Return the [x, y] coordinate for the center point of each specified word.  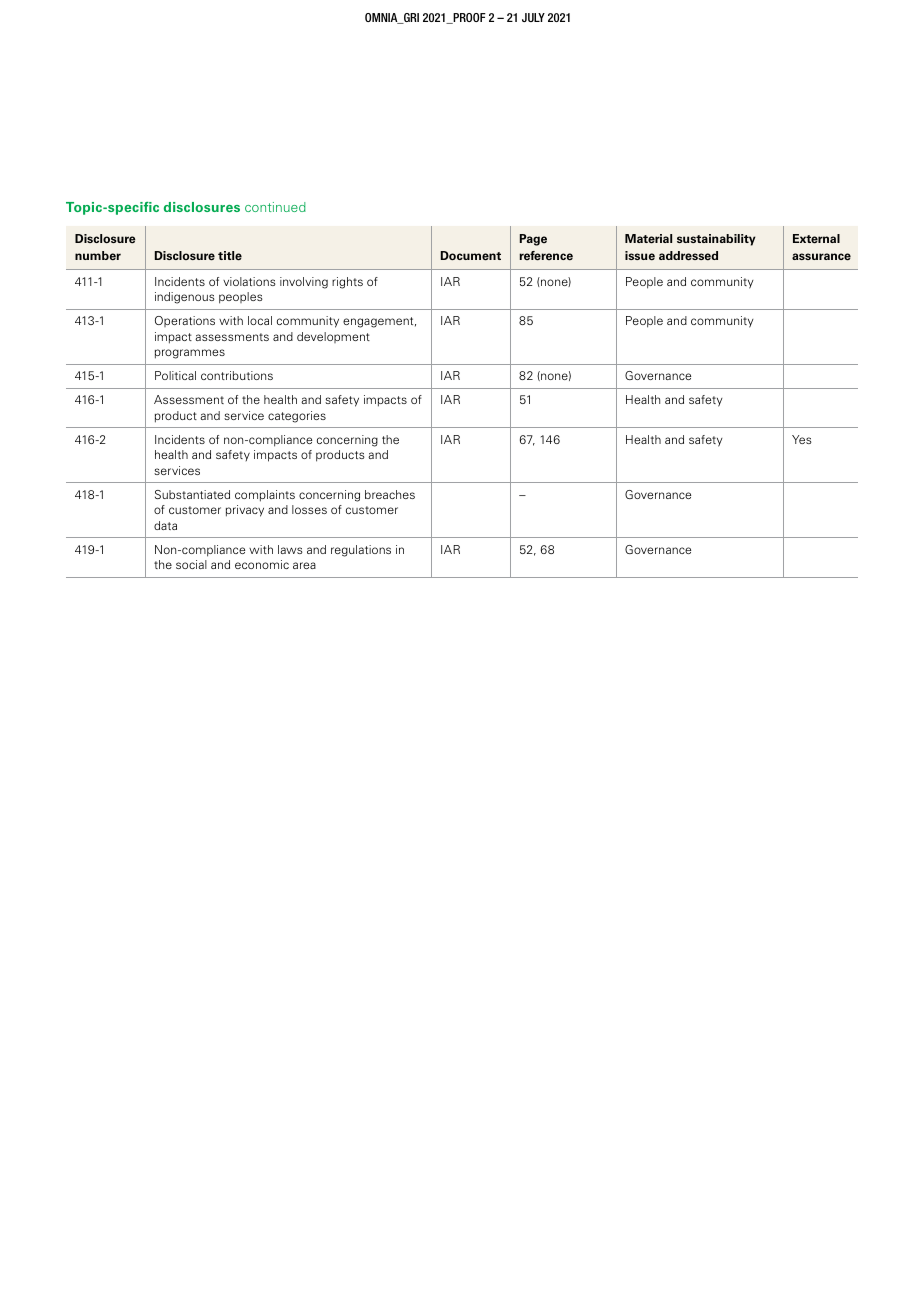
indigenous [185, 298]
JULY [533, 17]
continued [275, 207]
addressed [688, 256]
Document [471, 256]
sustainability [716, 240]
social [191, 564]
